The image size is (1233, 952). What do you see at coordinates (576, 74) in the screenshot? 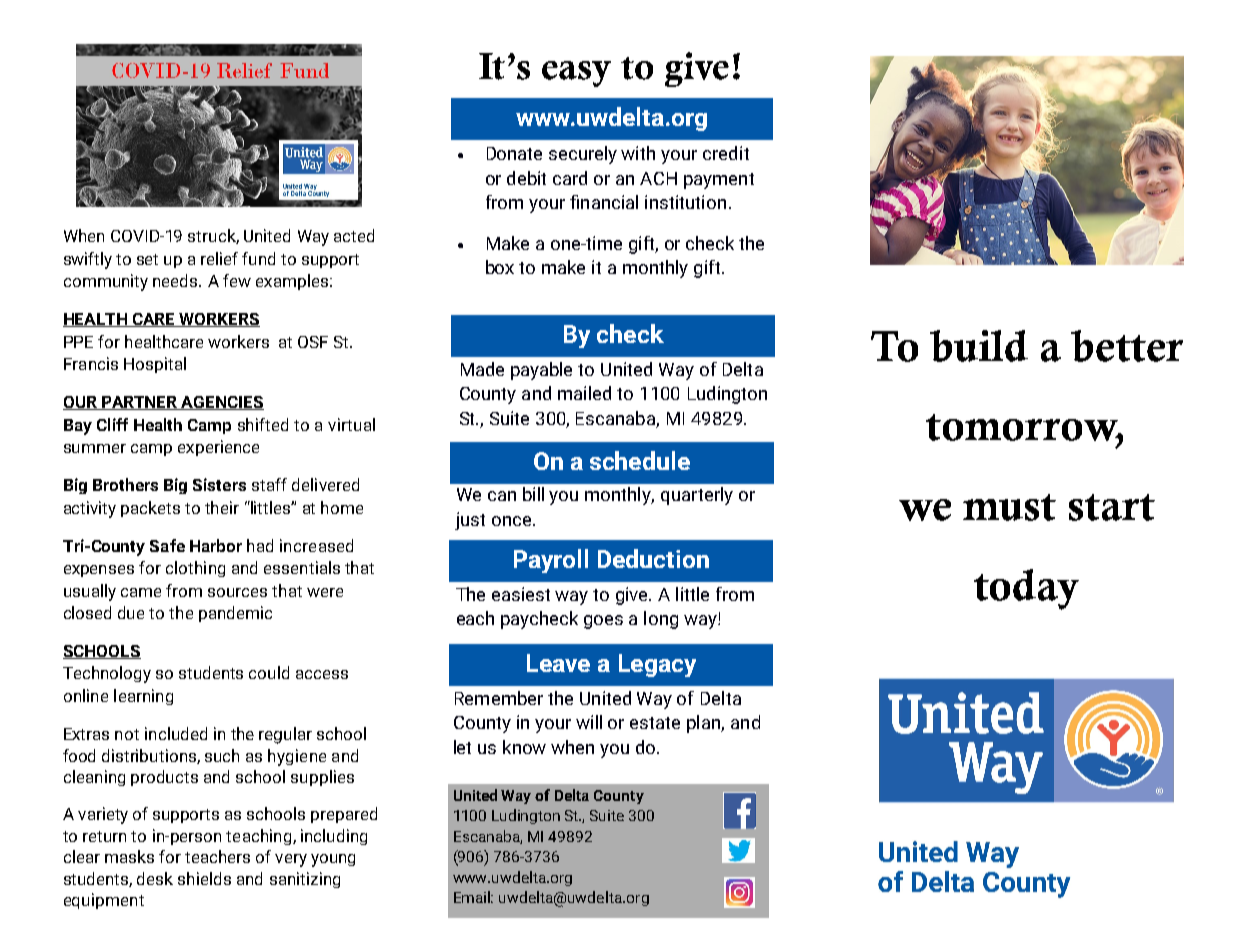
I see `easy` at bounding box center [576, 74].
